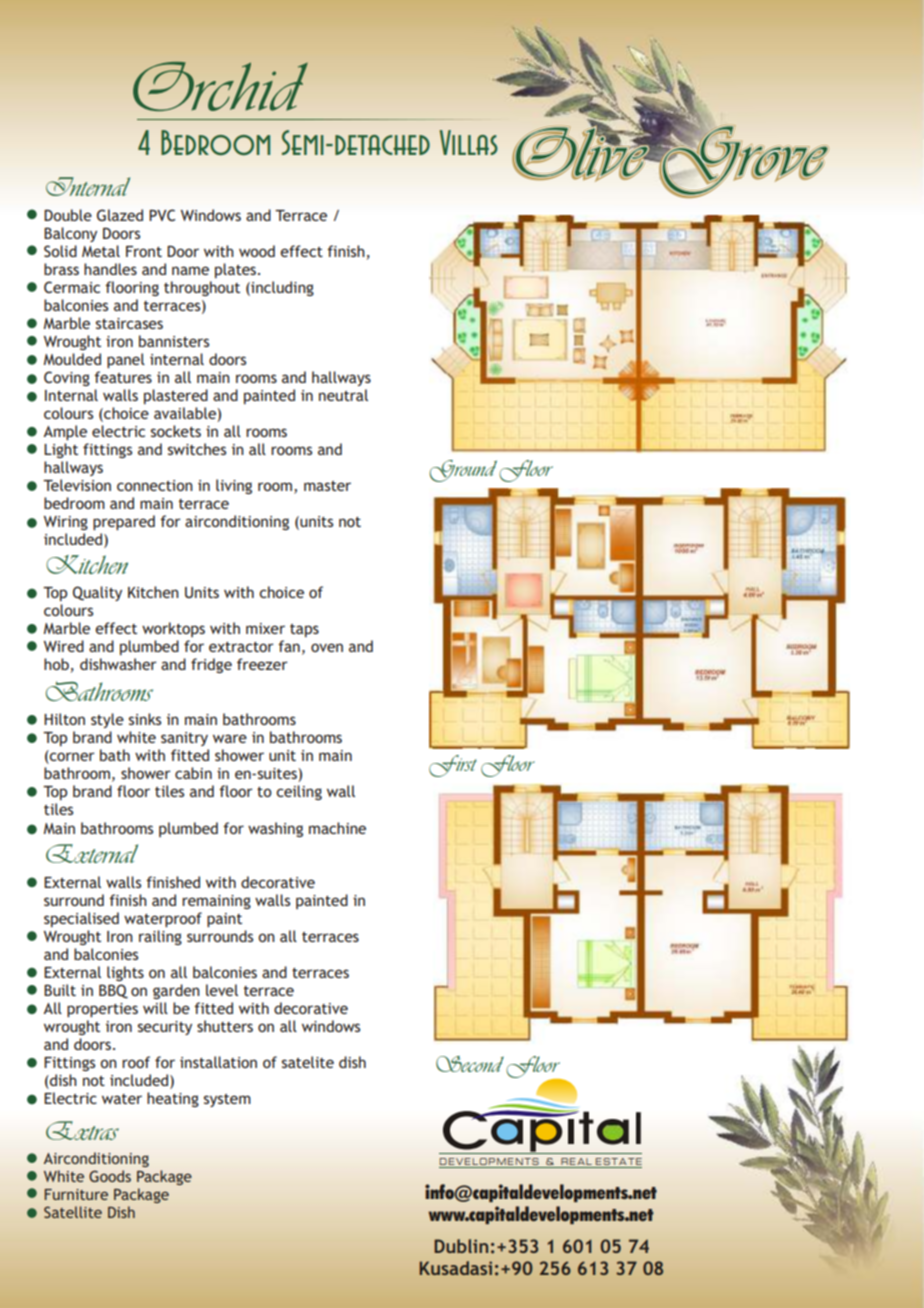  Describe the element at coordinates (343, 395) in the screenshot. I see `neutral` at that location.
